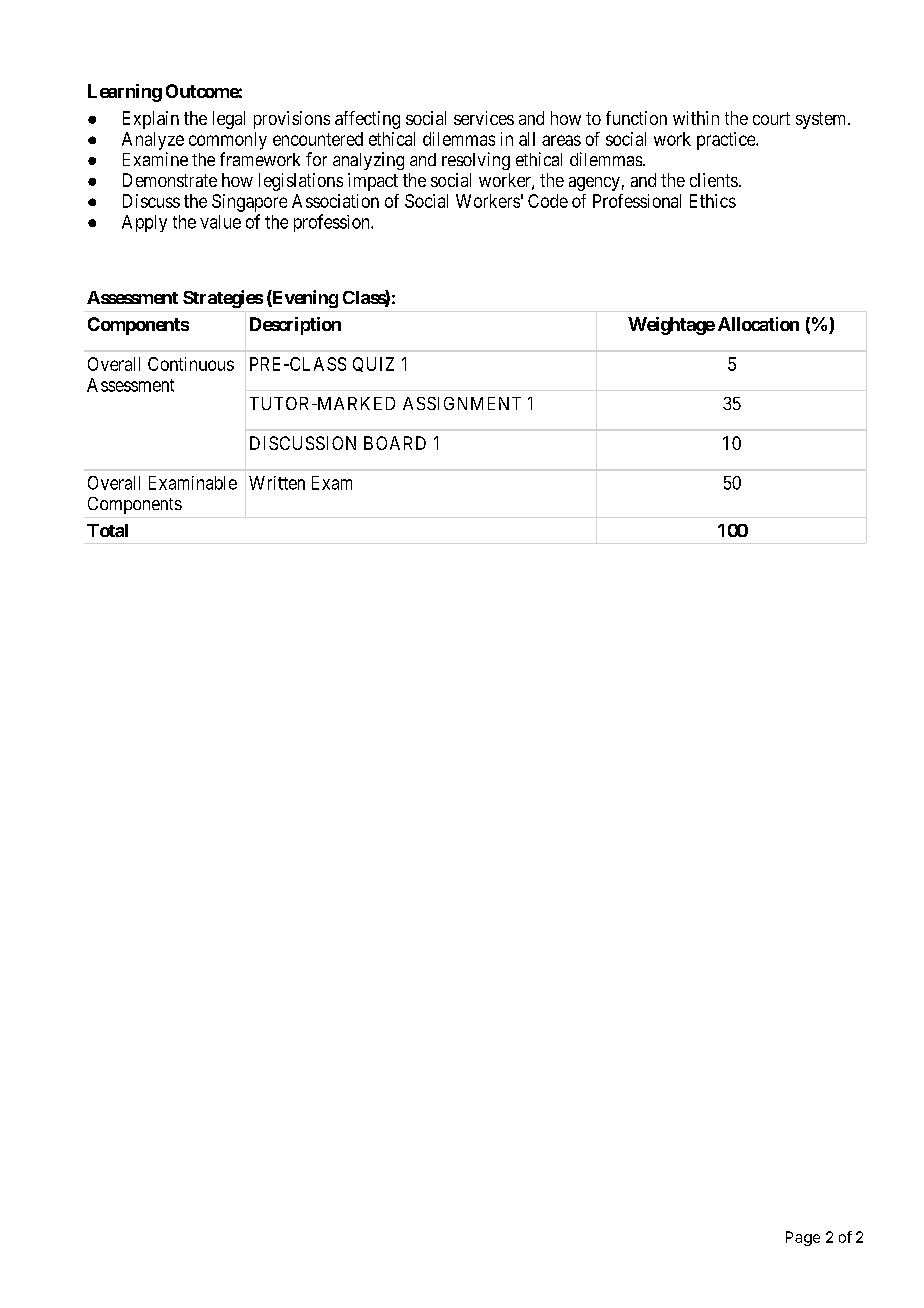  I want to click on Code, so click(548, 201).
